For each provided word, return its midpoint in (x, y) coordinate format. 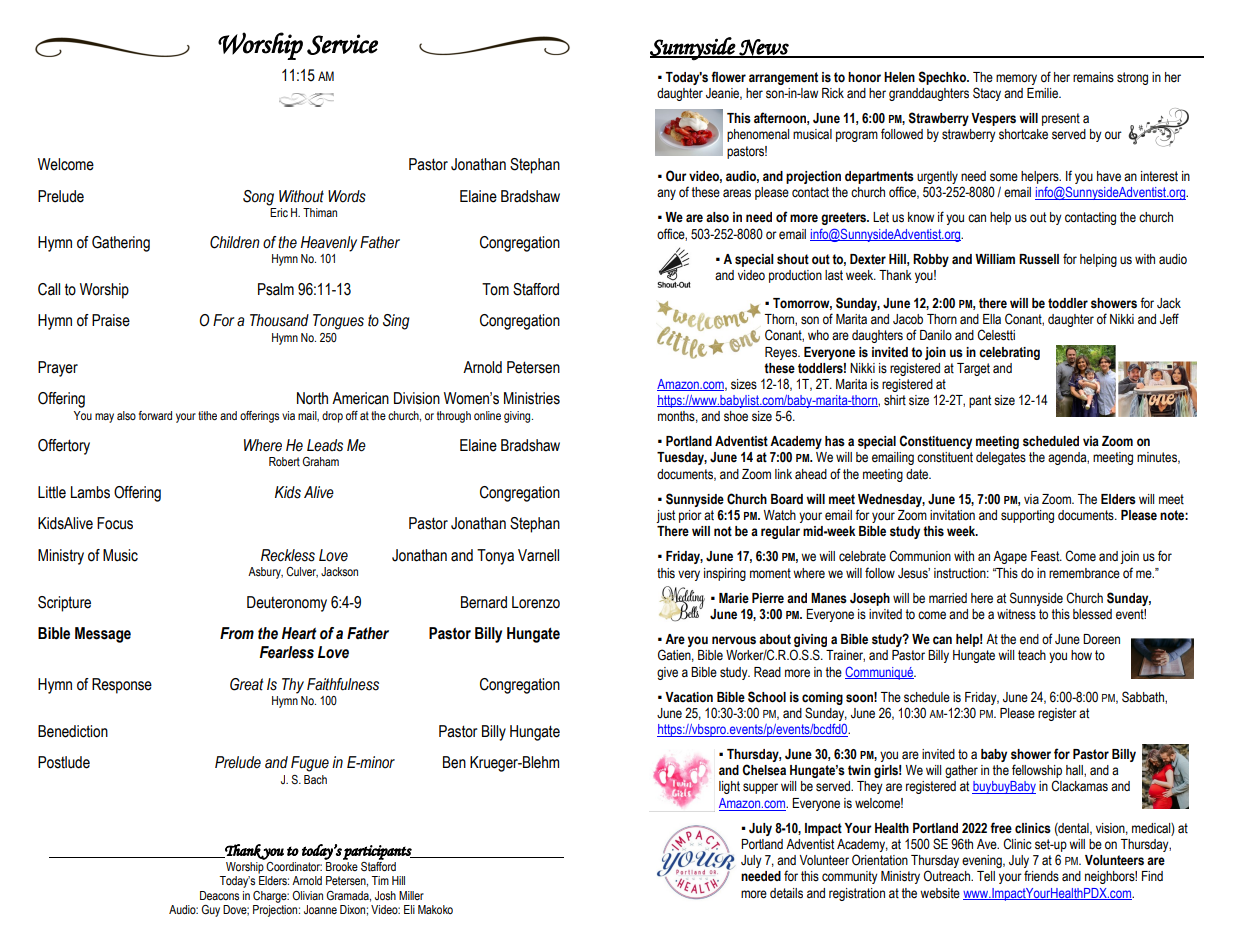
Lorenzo (536, 602)
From (237, 633)
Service (342, 44)
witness (1016, 614)
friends (1041, 876)
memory (1016, 79)
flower (728, 76)
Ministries (532, 398)
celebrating (1009, 353)
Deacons (219, 895)
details (786, 893)
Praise (111, 320)
